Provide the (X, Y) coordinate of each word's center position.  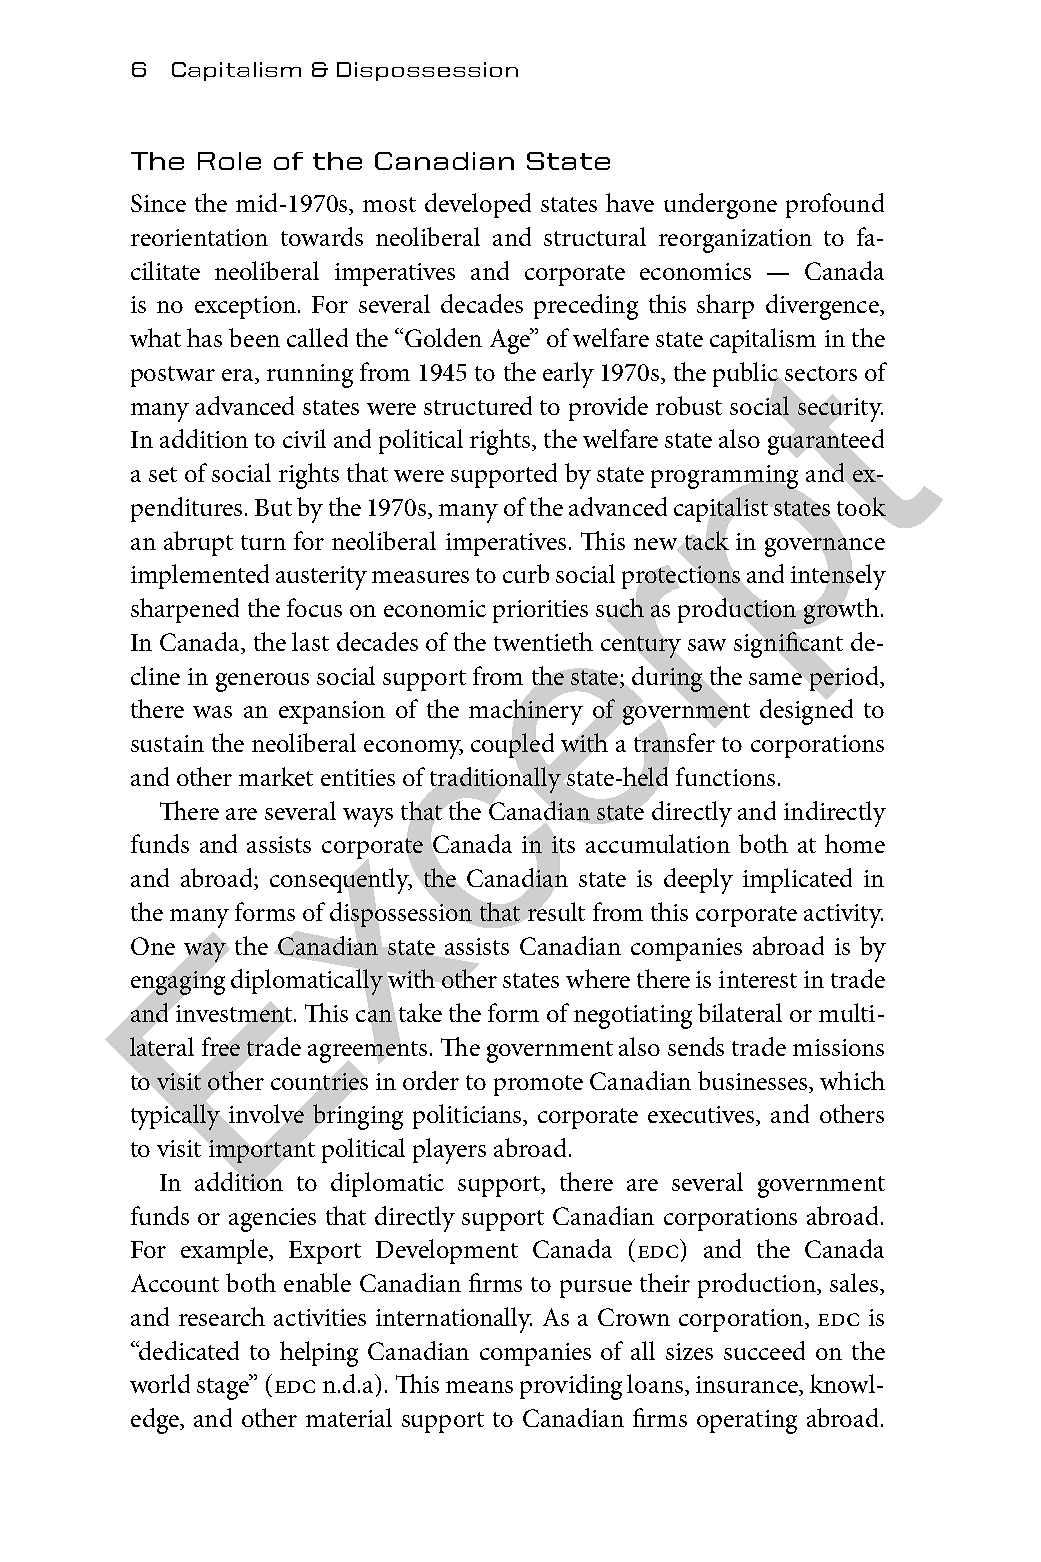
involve (266, 1113)
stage (224, 1388)
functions (725, 776)
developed (478, 205)
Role (229, 161)
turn (263, 542)
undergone (720, 206)
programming (724, 477)
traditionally (495, 780)
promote (538, 1085)
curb (526, 573)
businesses (754, 1080)
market (276, 776)
